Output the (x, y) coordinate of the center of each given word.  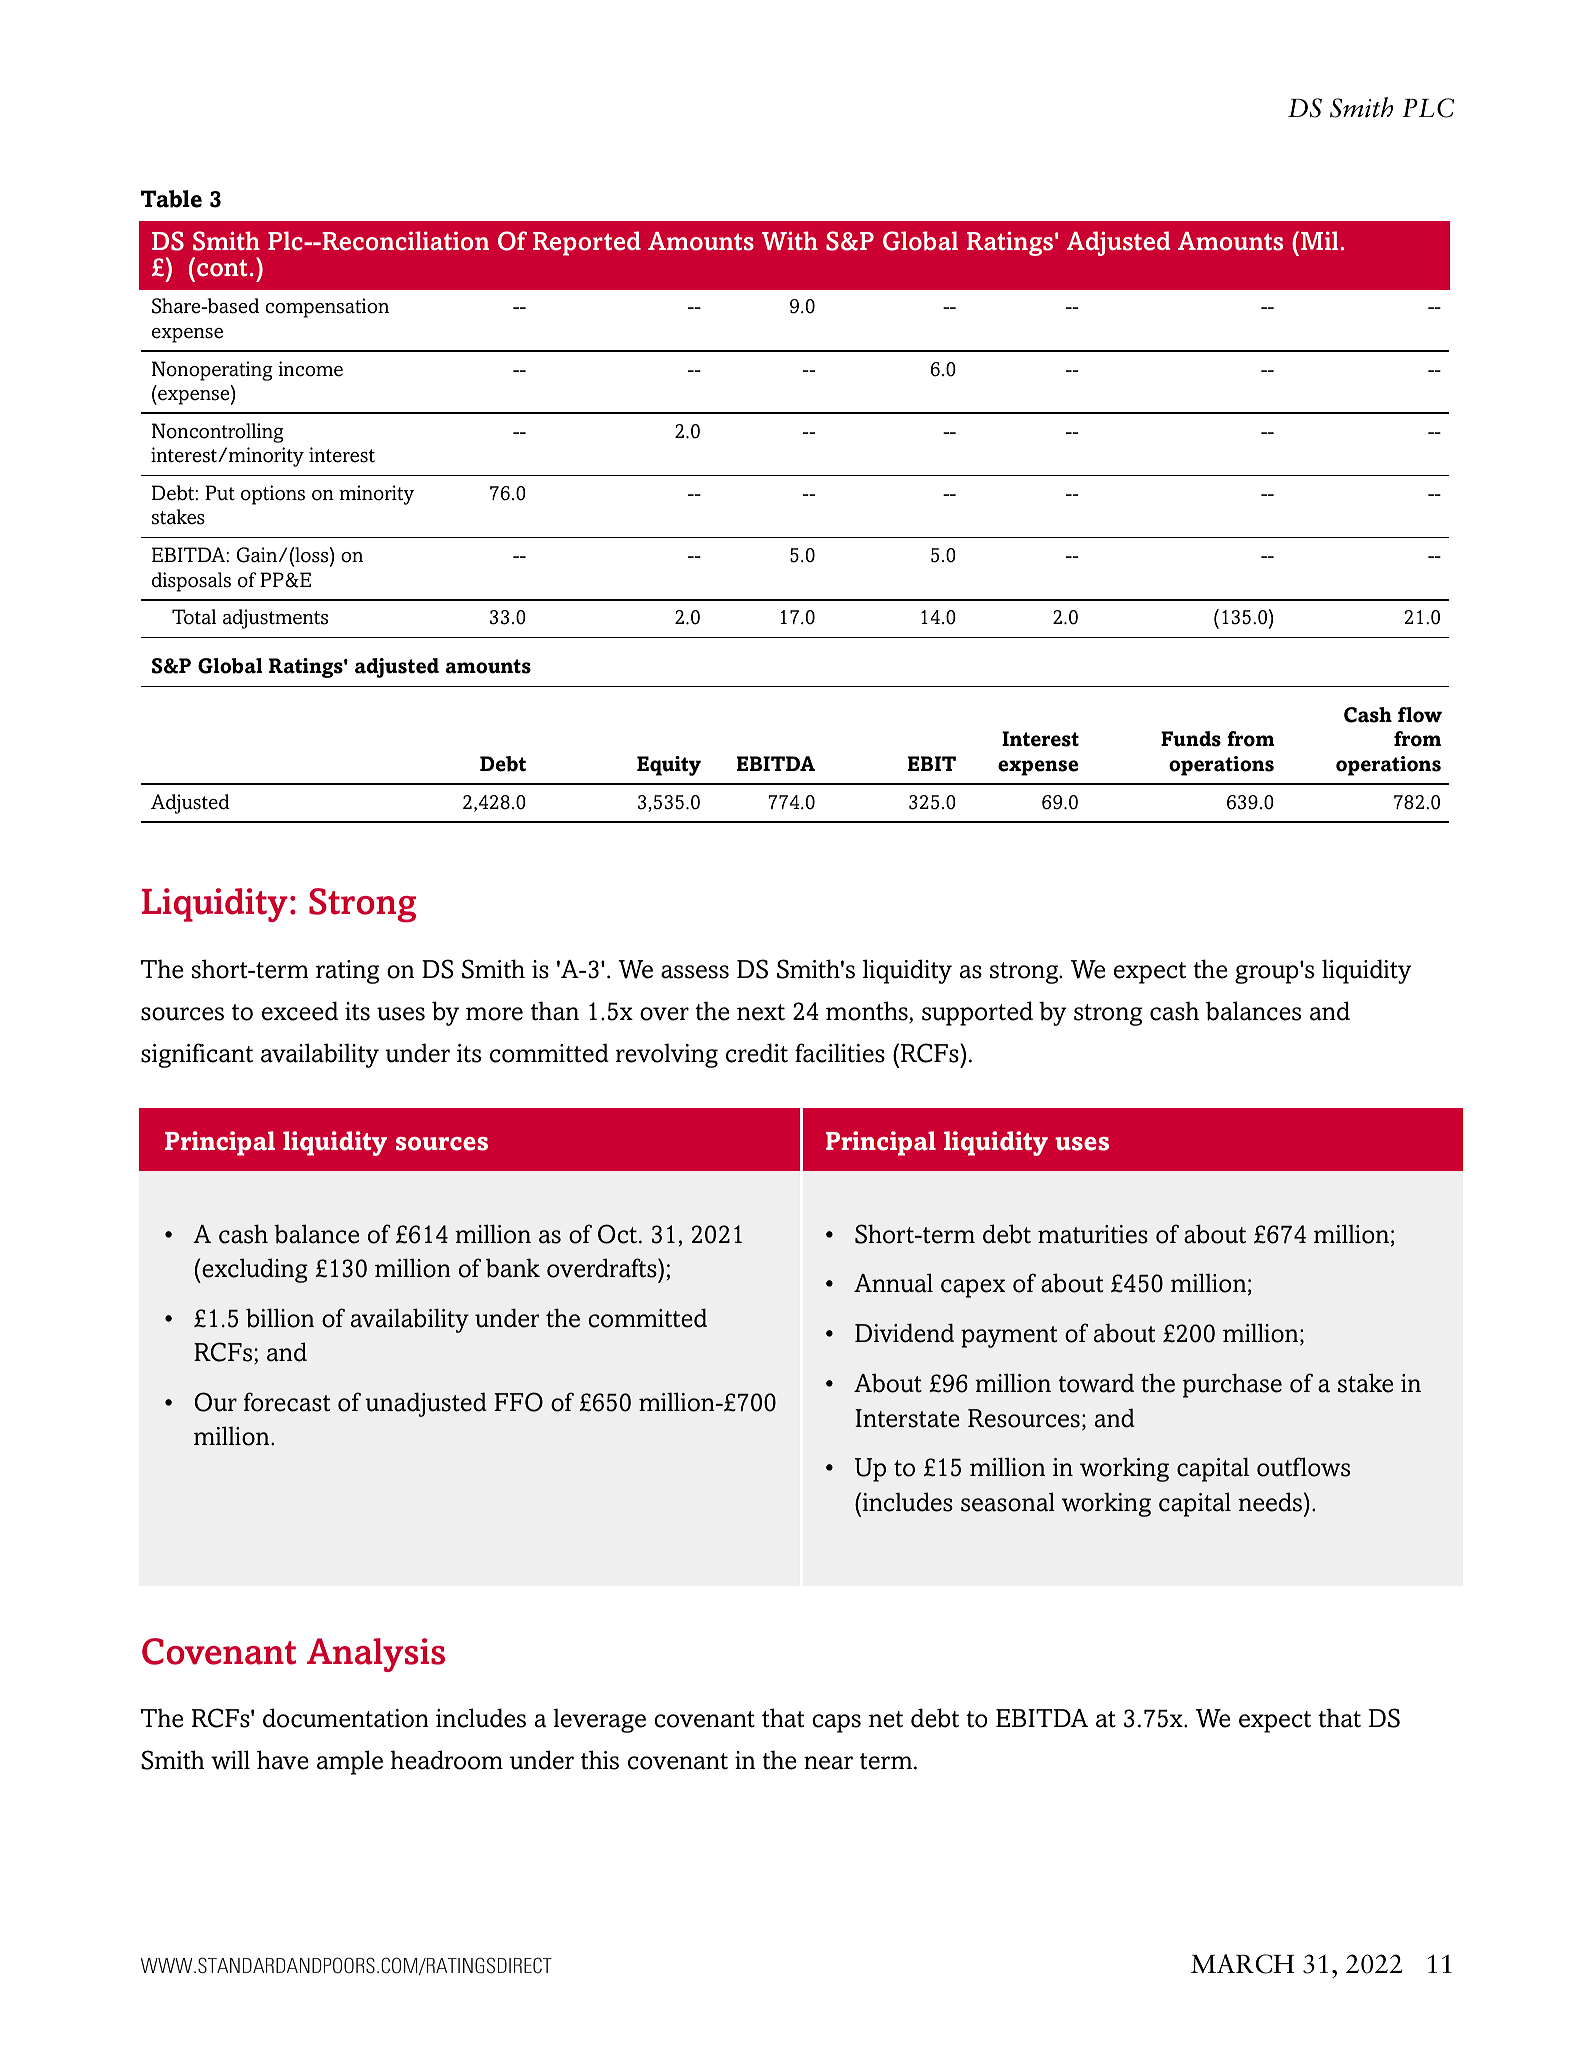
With (790, 240)
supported (977, 1013)
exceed (300, 1011)
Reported (587, 243)
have (283, 1760)
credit (757, 1053)
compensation (327, 308)
